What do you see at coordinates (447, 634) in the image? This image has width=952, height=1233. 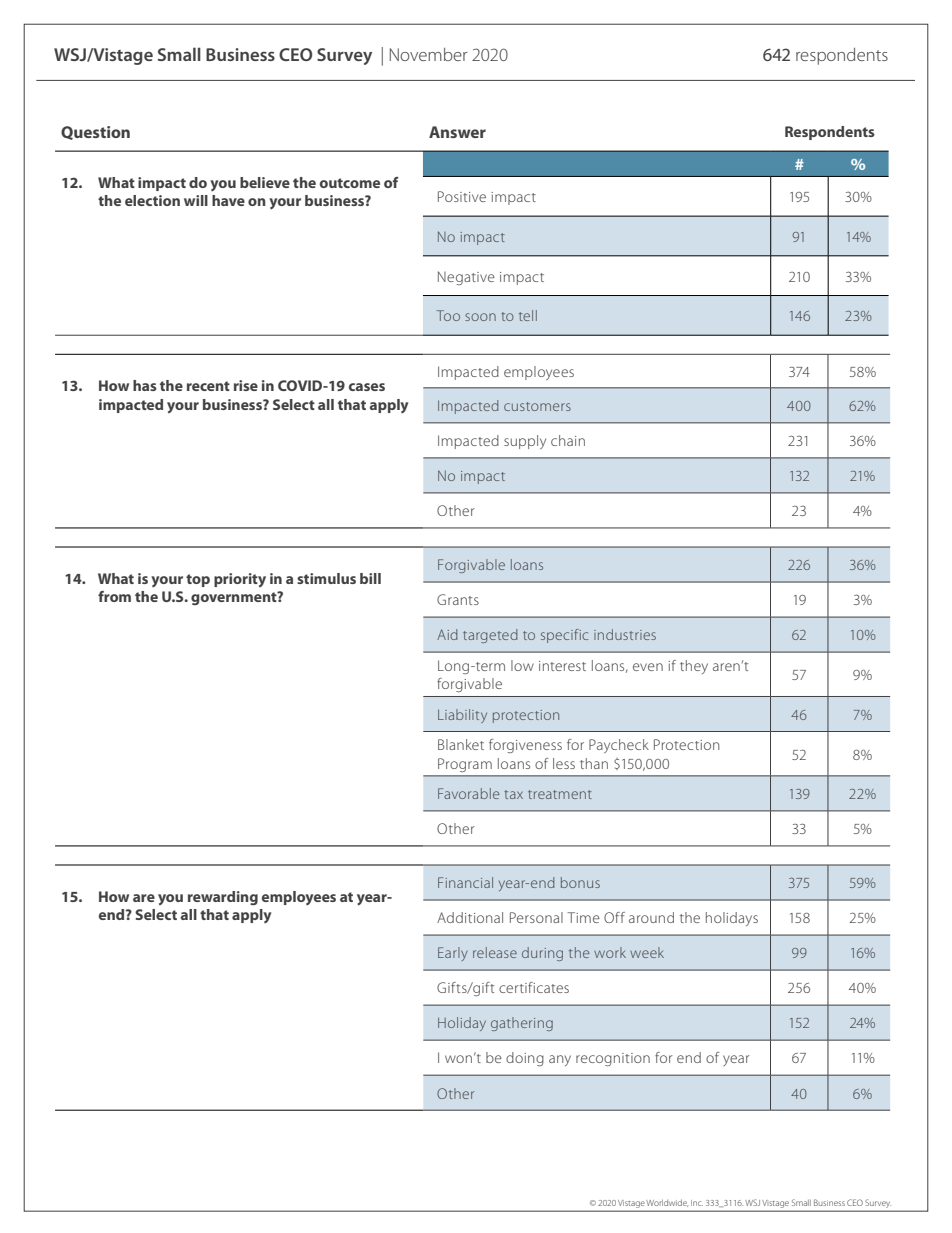 I see `Aid` at bounding box center [447, 634].
